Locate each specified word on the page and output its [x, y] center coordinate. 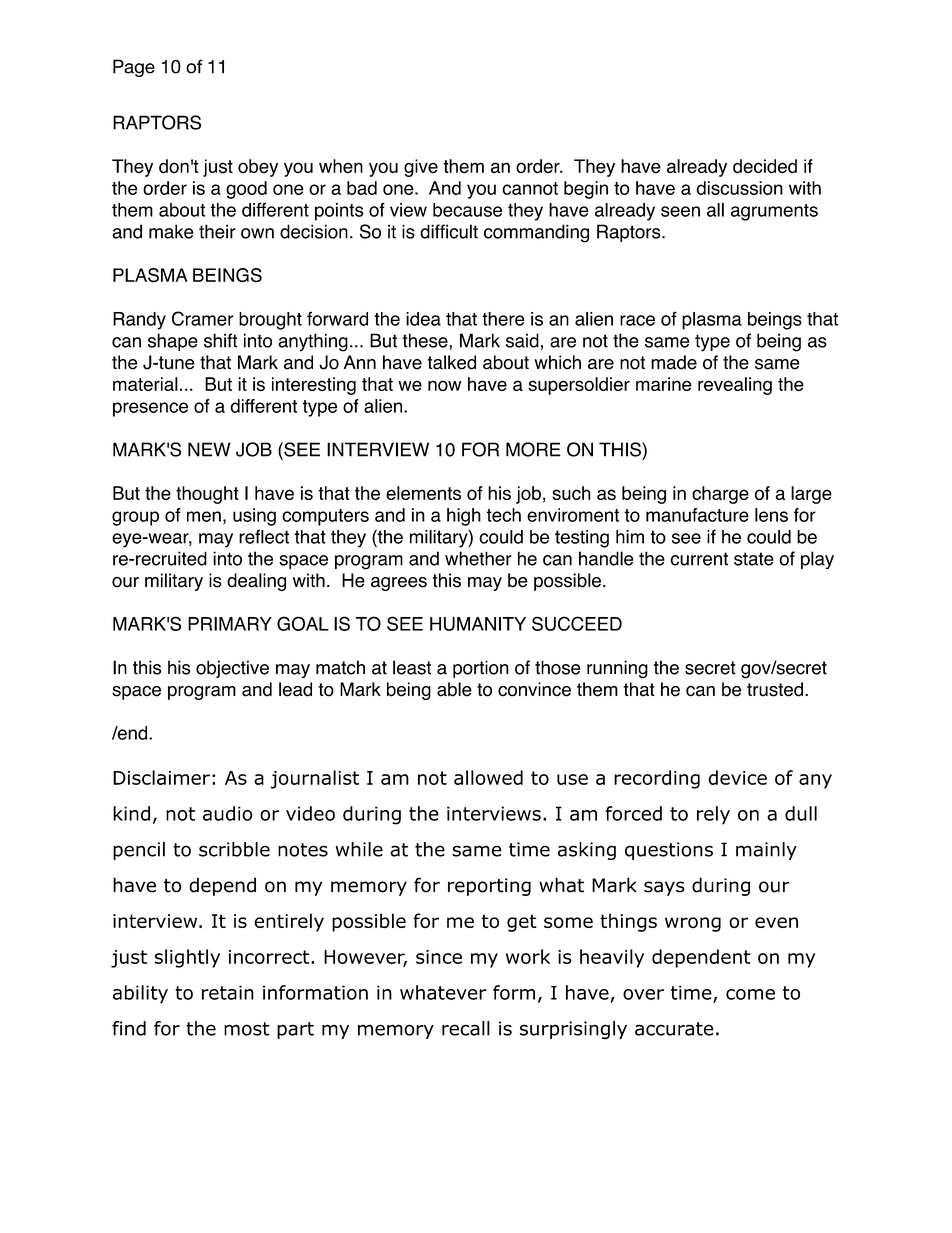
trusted [775, 689]
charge [720, 495]
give [421, 168]
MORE [533, 449]
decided [765, 166]
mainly [766, 851]
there [503, 319]
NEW [209, 449]
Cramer [203, 318]
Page [134, 68]
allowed [488, 777]
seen [680, 211]
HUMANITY [478, 624]
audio [228, 813]
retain [228, 992]
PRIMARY [230, 624]
